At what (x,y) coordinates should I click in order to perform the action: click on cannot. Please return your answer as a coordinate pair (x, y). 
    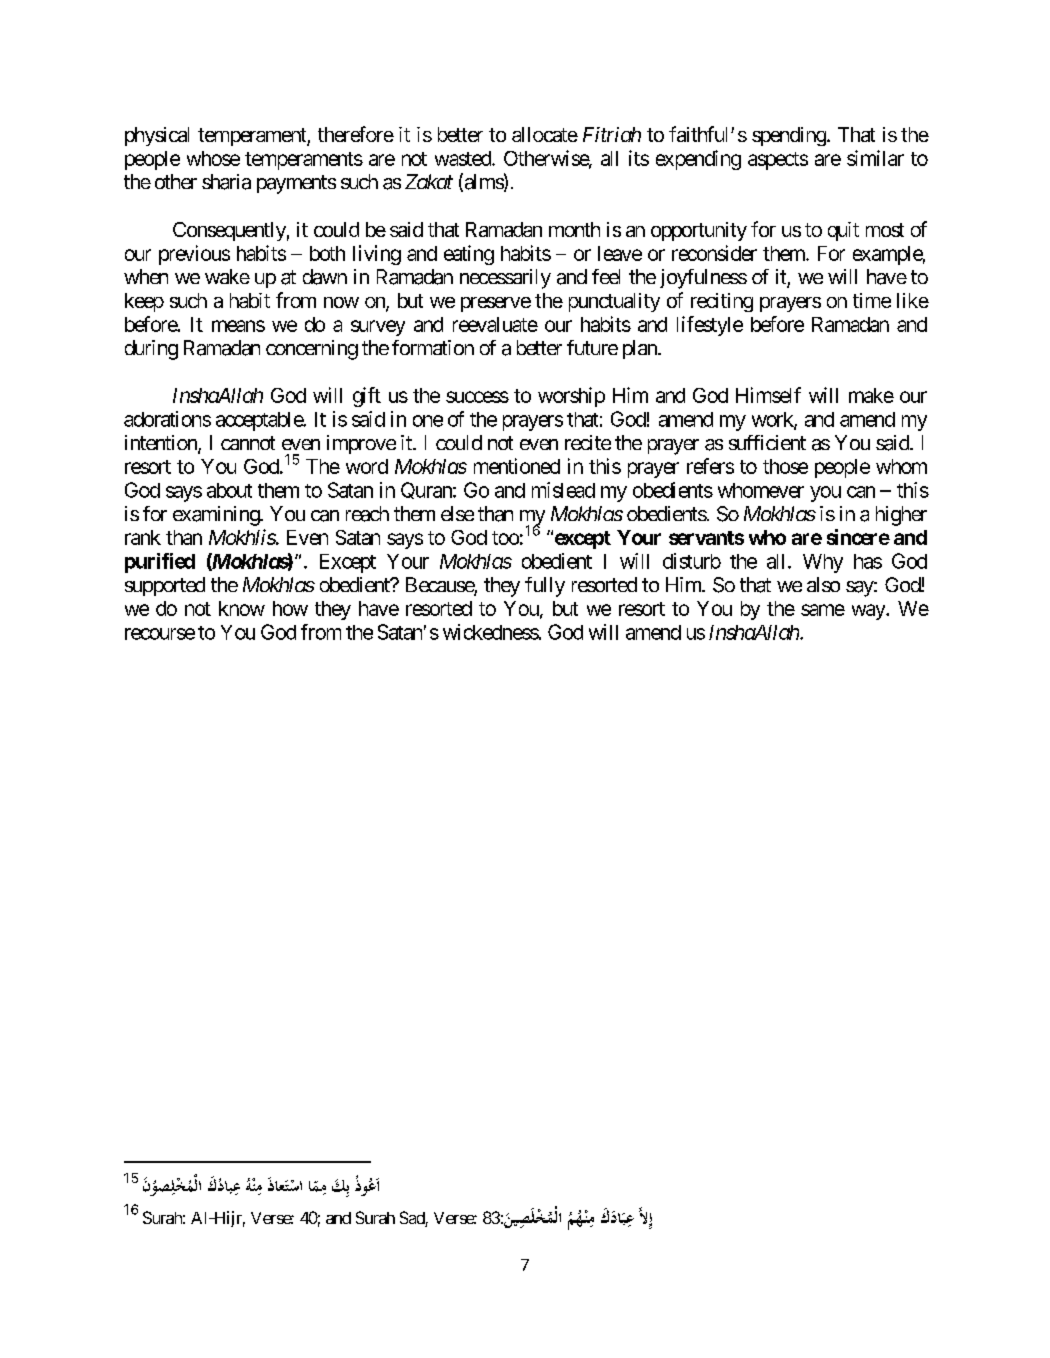
    Looking at the image, I should click on (248, 443).
